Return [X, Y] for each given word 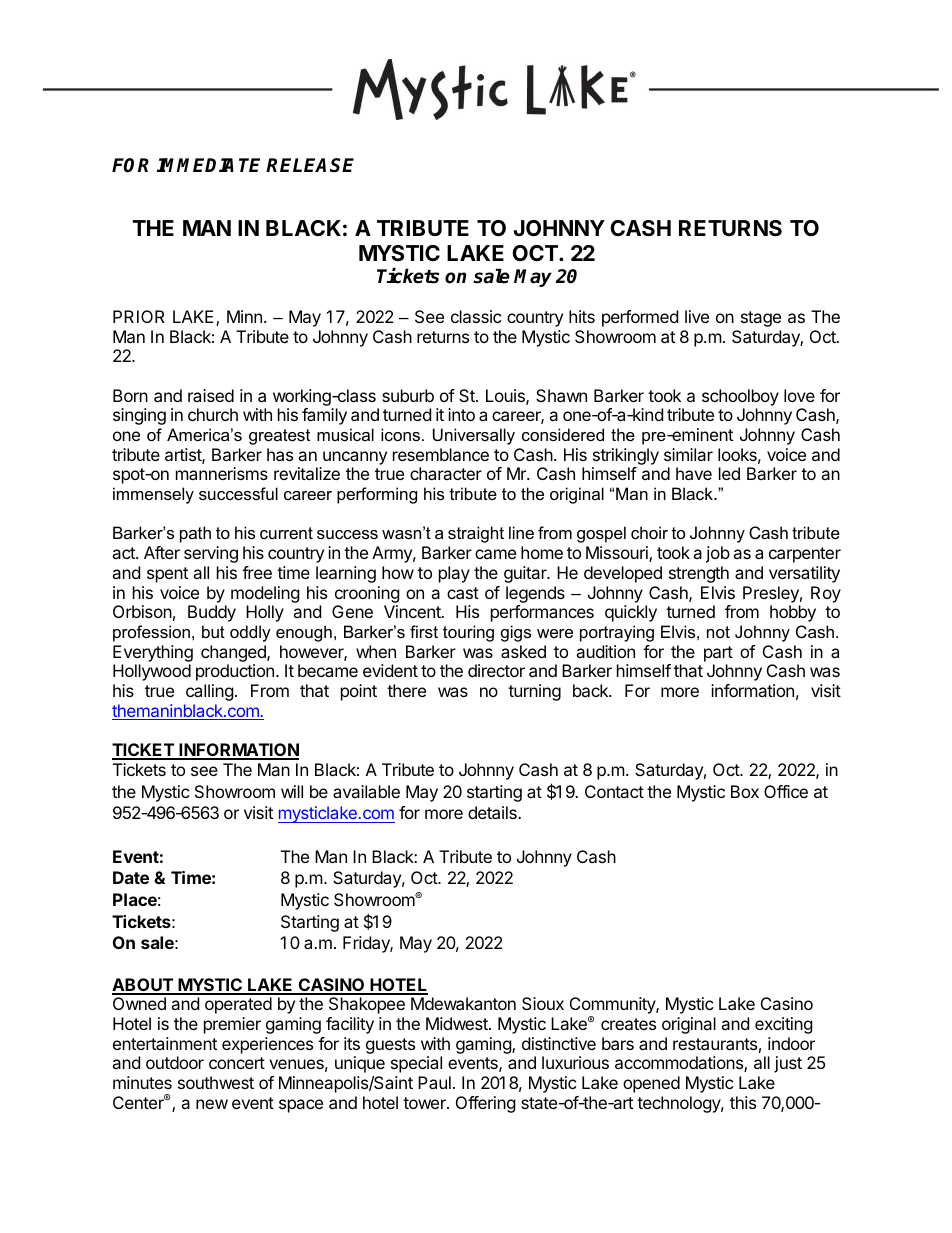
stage [761, 319]
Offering [486, 1104]
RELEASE [310, 165]
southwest [216, 1082]
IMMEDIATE [208, 165]
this [743, 1102]
